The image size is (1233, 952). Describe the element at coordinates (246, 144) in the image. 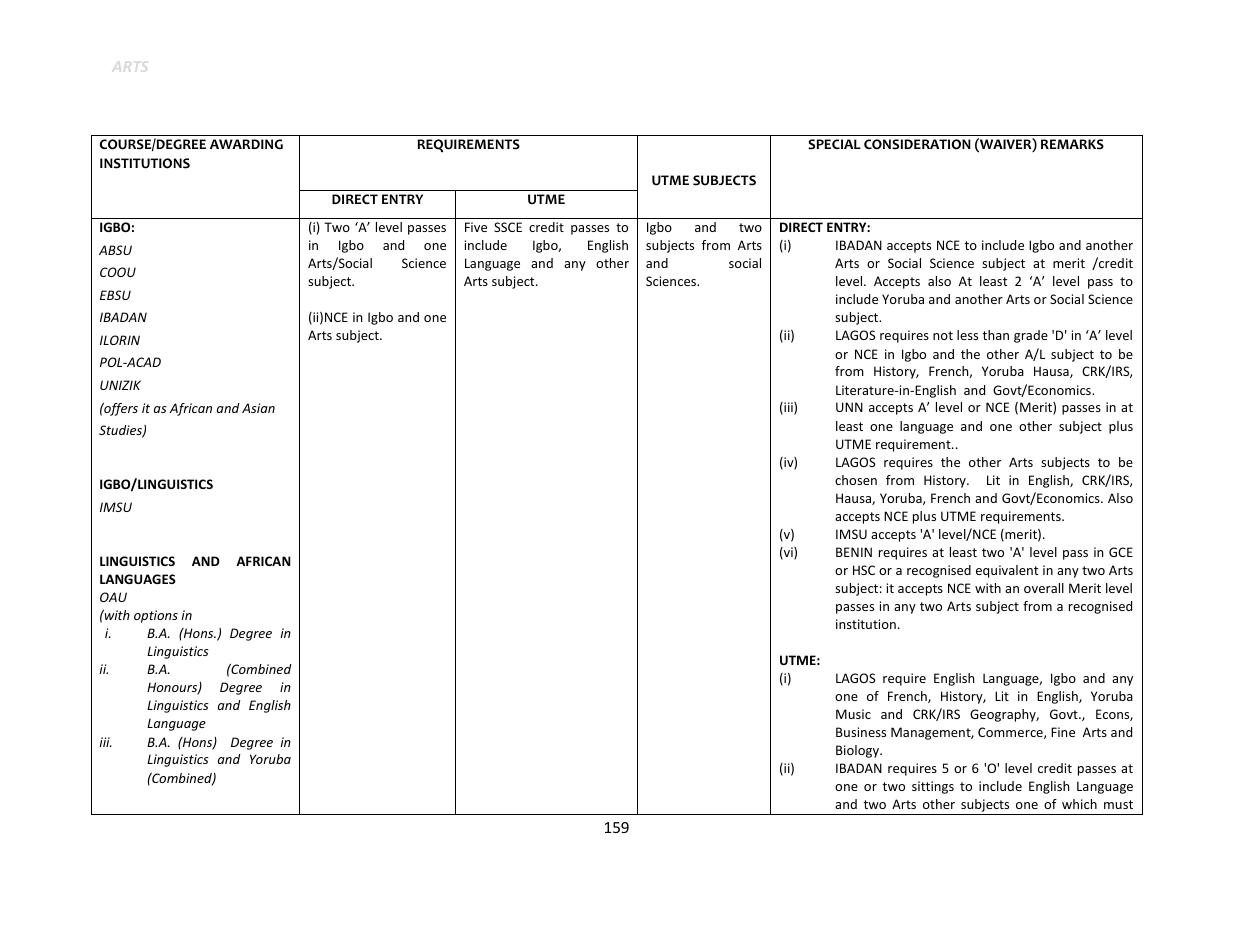

I see `AWARDING` at that location.
